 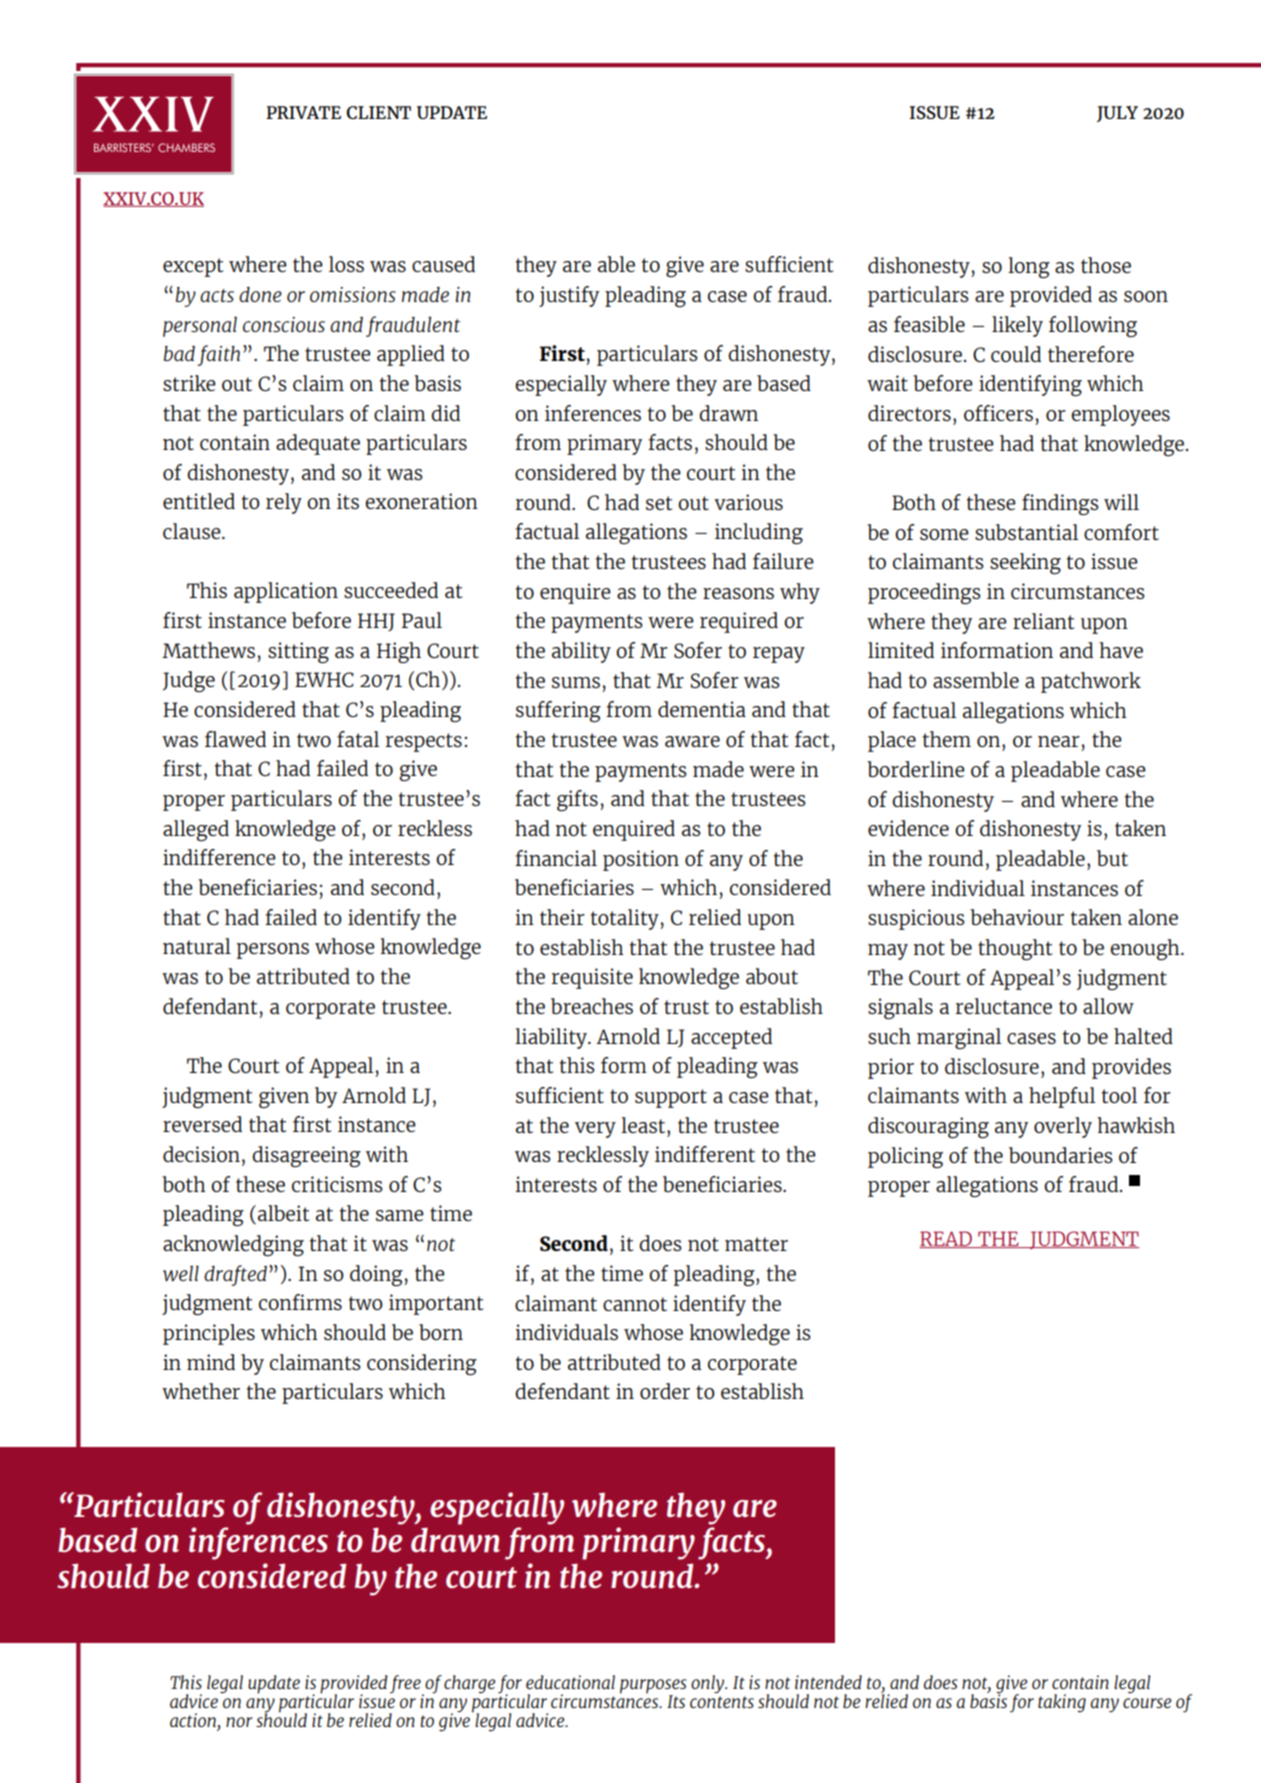 I want to click on behaviour, so click(x=1017, y=917).
